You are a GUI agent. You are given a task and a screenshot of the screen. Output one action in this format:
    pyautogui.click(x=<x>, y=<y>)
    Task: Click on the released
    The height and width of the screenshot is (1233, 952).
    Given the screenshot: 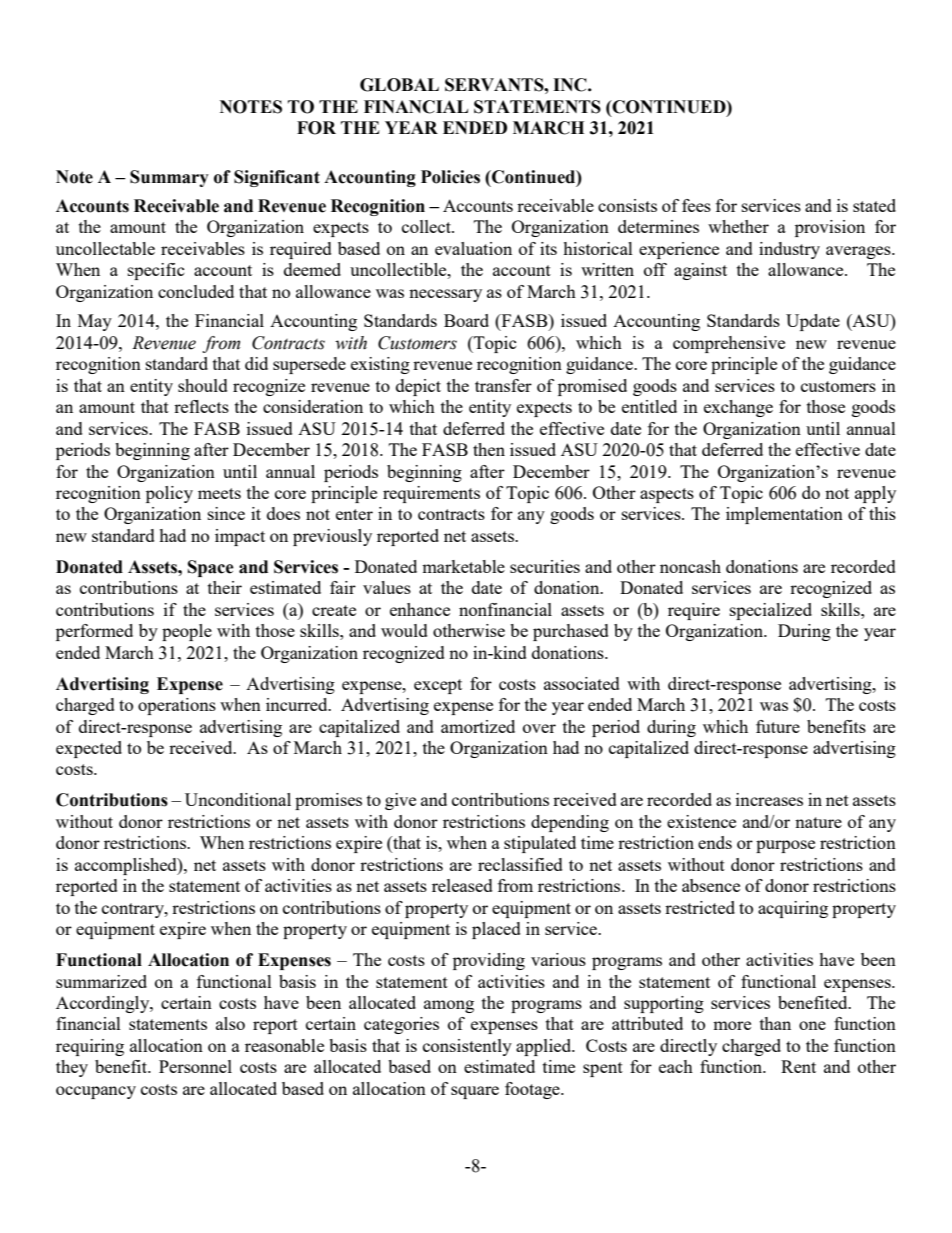 What is the action you would take?
    pyautogui.click(x=462, y=885)
